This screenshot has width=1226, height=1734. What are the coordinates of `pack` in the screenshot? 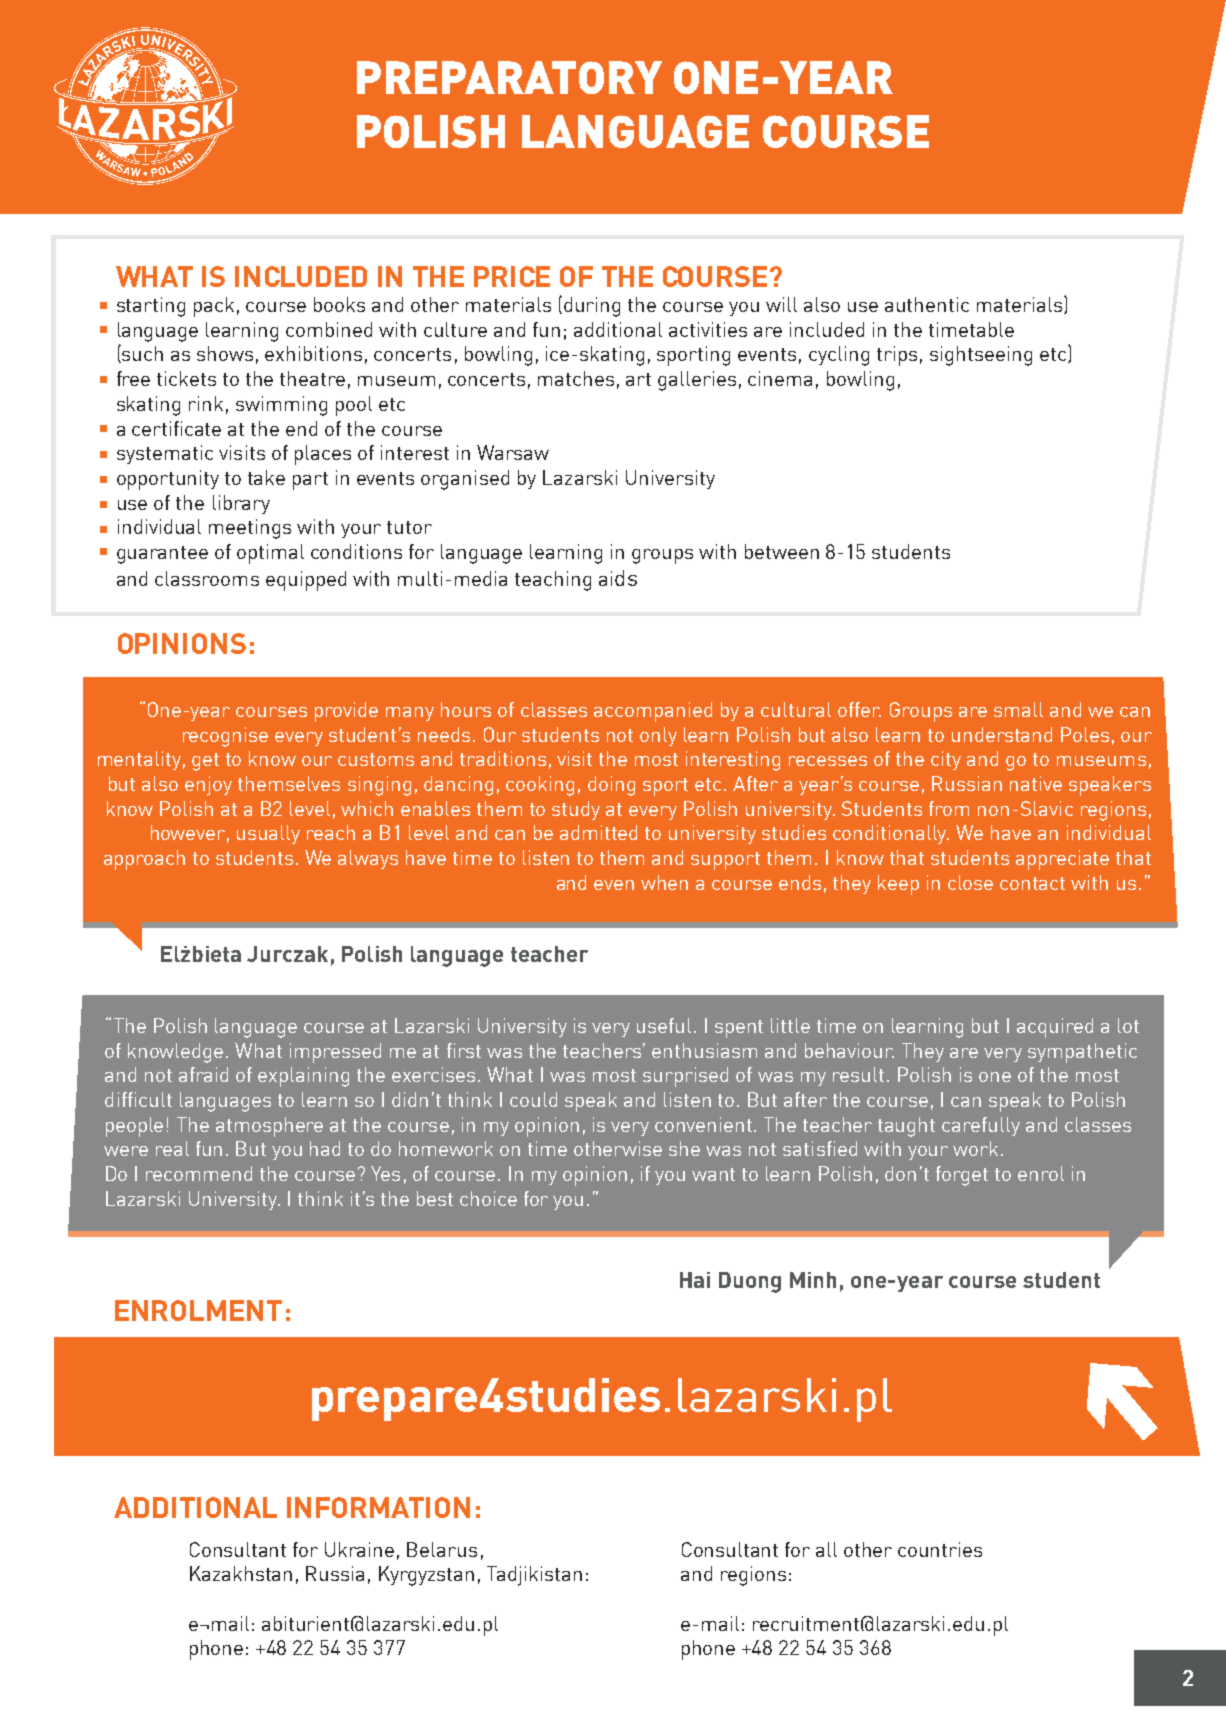 It's located at (214, 307).
